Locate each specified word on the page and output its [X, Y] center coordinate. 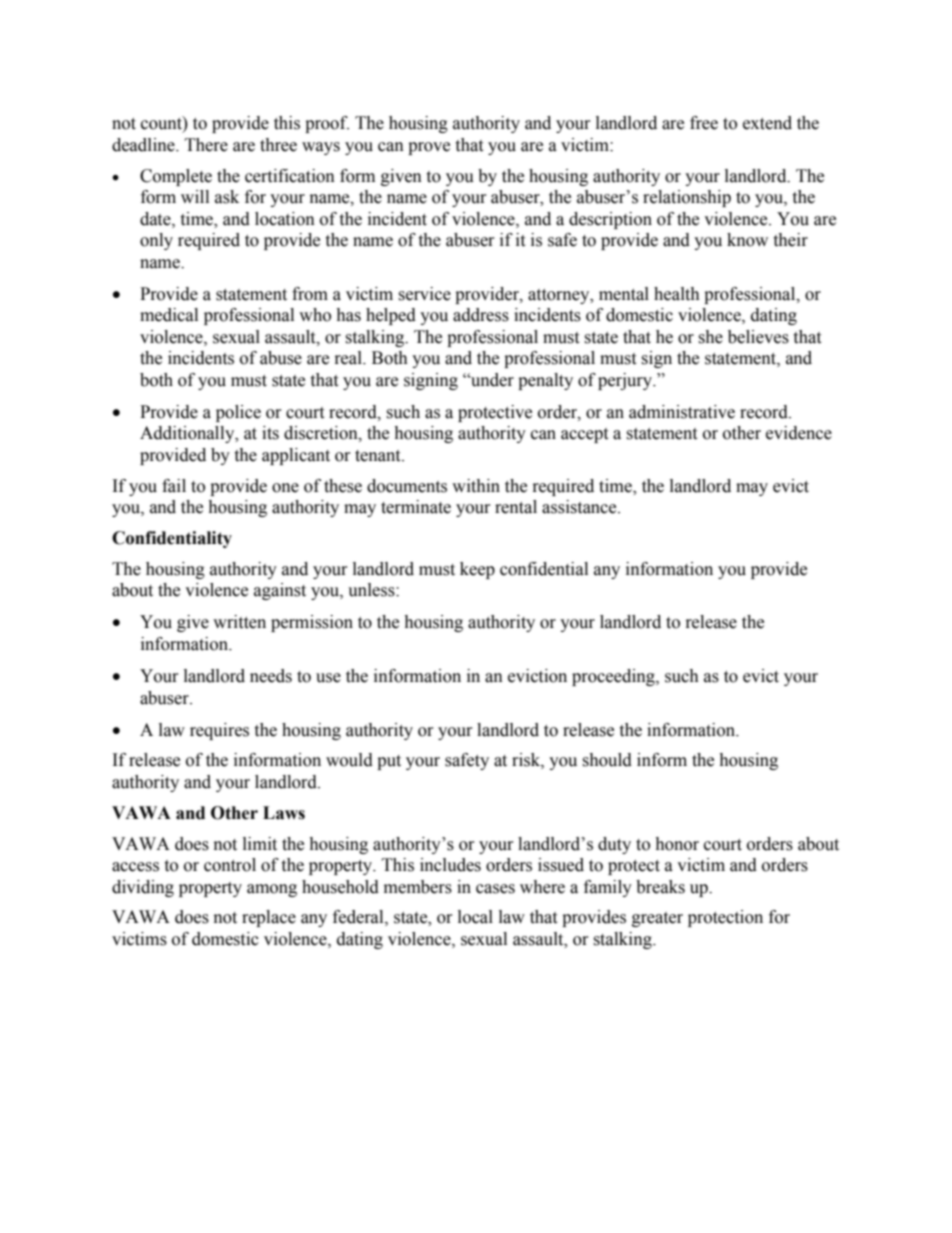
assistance [580, 507]
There [206, 145]
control [230, 865]
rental [516, 507]
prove [429, 148]
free [704, 123]
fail [174, 486]
